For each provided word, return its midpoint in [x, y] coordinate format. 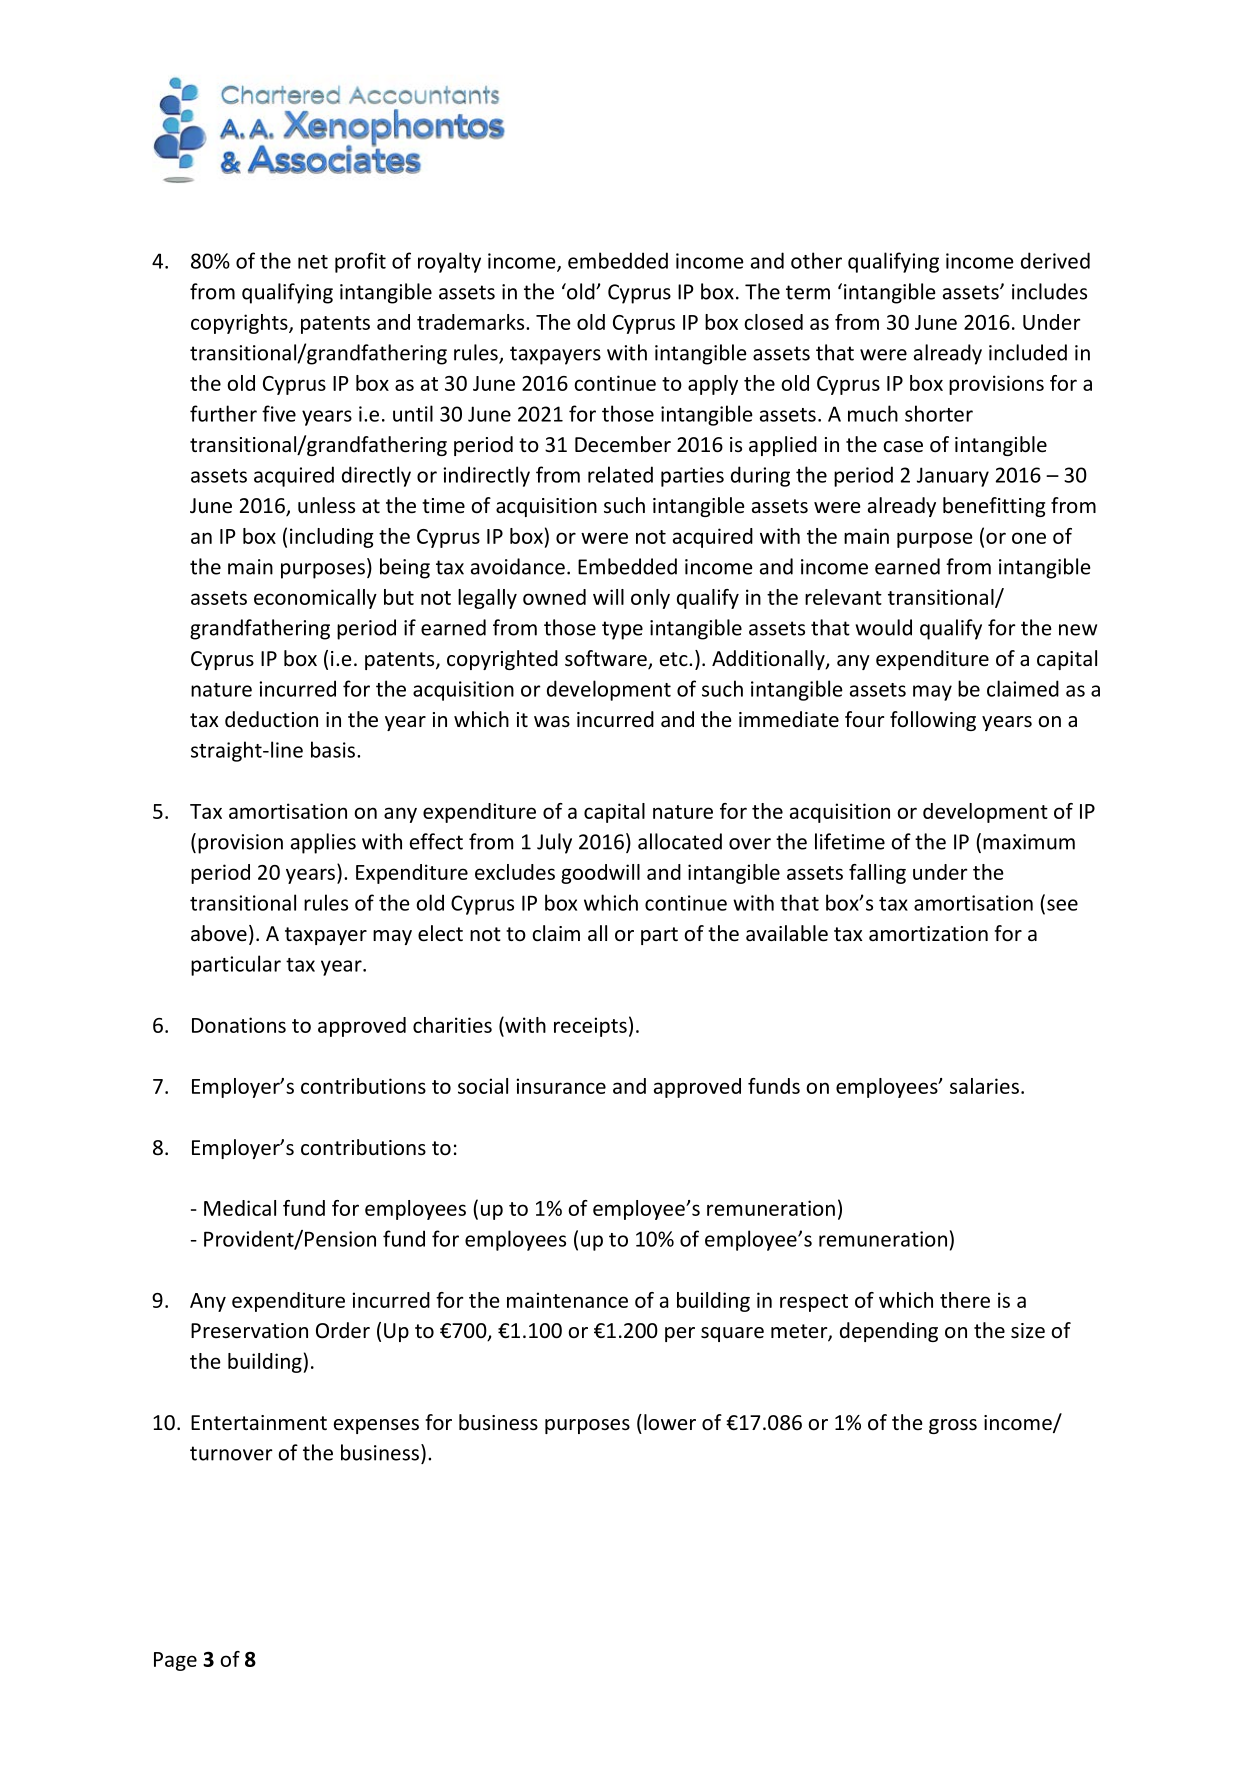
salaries [984, 1086]
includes [1049, 291]
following [933, 721]
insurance [561, 1086]
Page [175, 1661]
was [552, 721]
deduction [271, 719]
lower [670, 1422]
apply [713, 385]
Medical [240, 1208]
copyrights [240, 324]
